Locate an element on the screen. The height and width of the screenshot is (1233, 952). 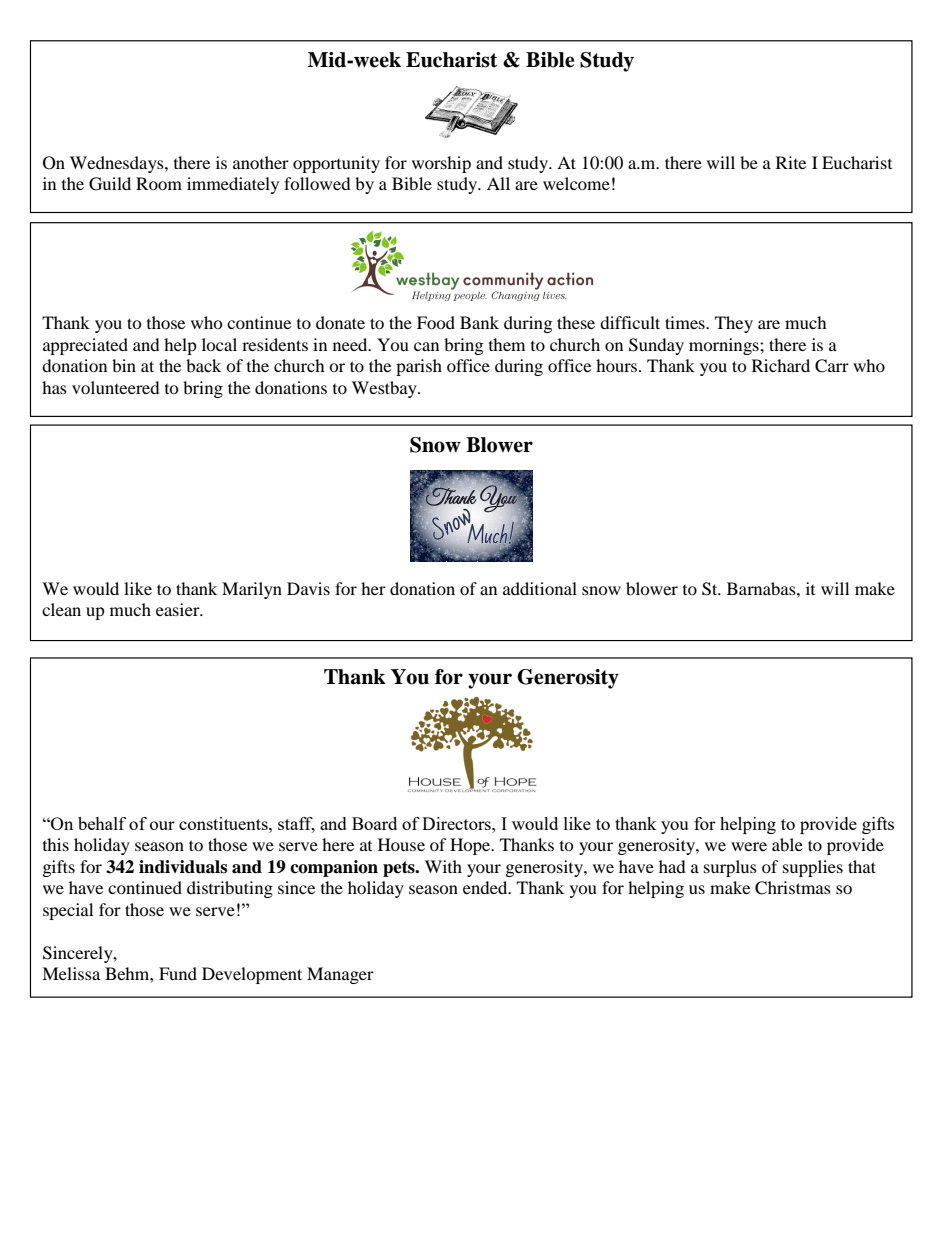
behalf is located at coordinates (102, 823).
